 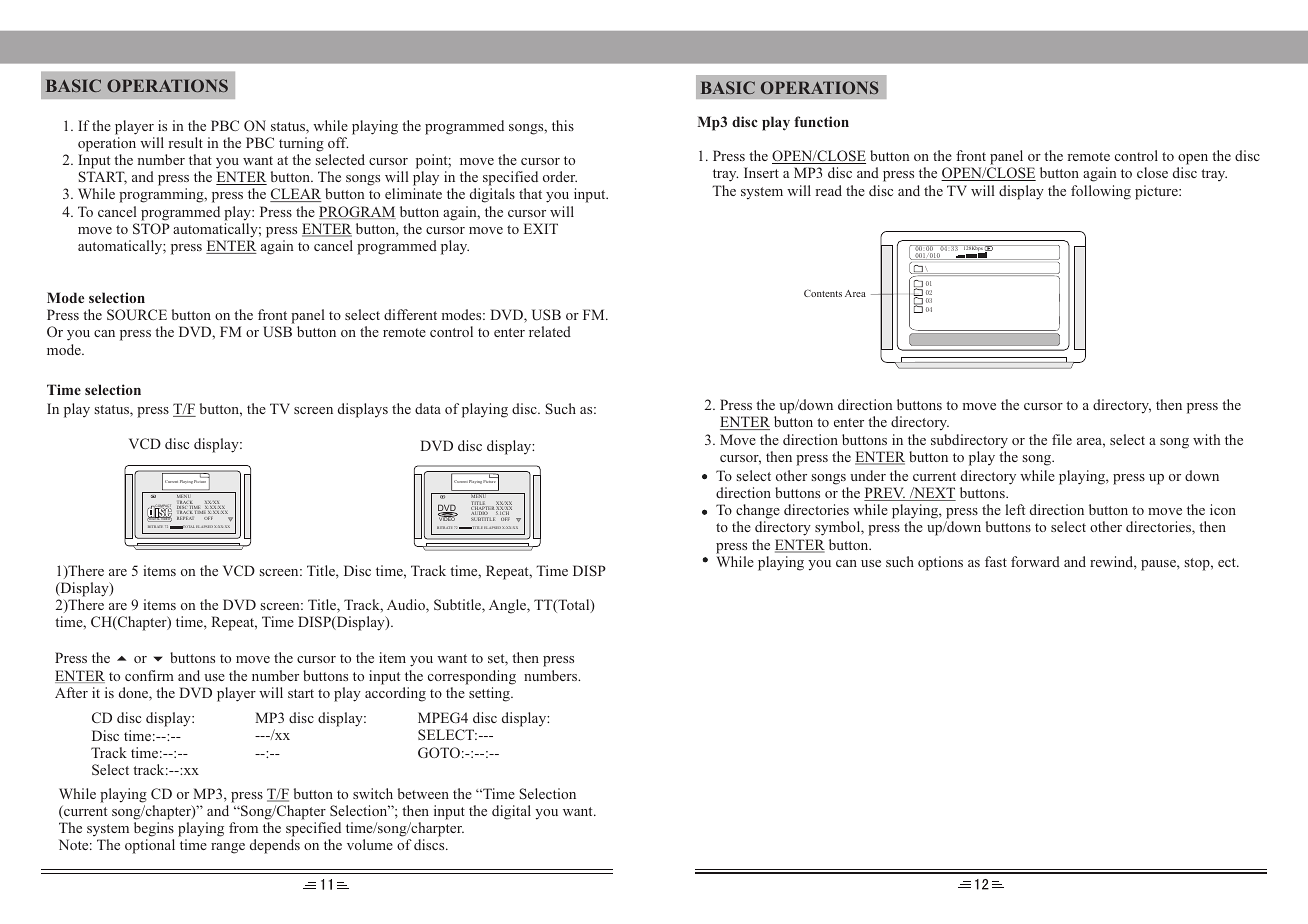 I want to click on read, so click(x=828, y=190).
